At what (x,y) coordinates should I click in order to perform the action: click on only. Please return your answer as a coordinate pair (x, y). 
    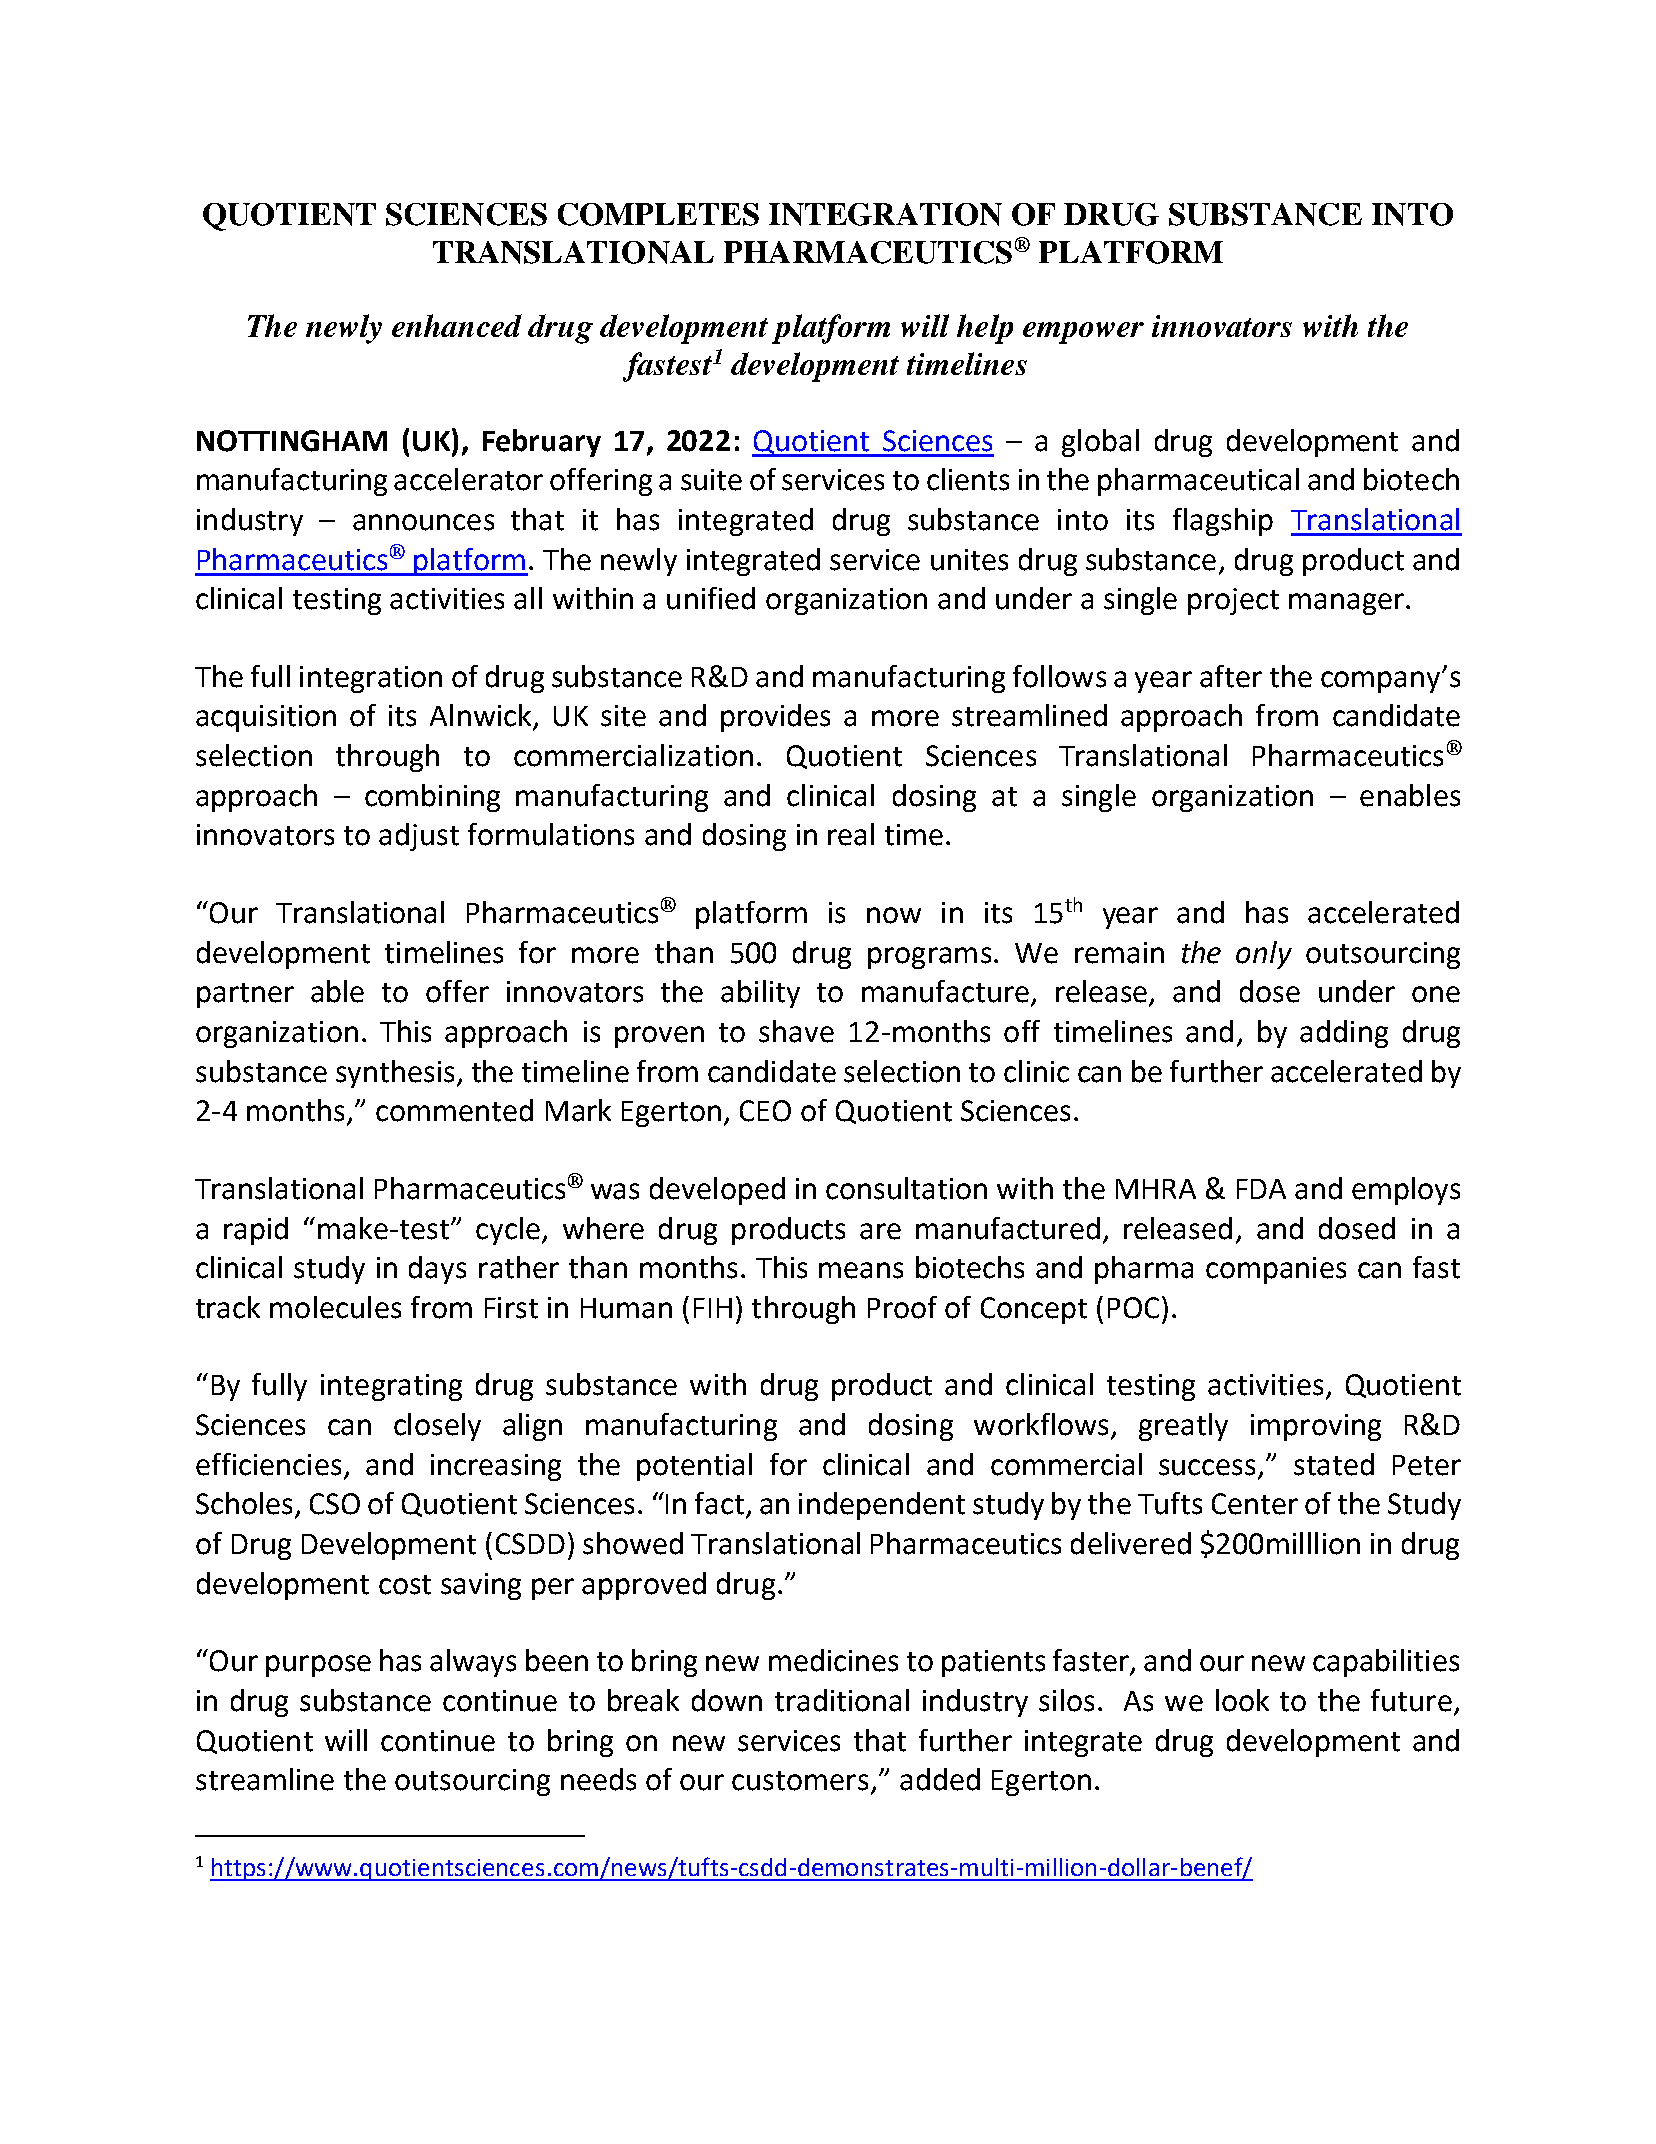
    Looking at the image, I should click on (1264, 955).
